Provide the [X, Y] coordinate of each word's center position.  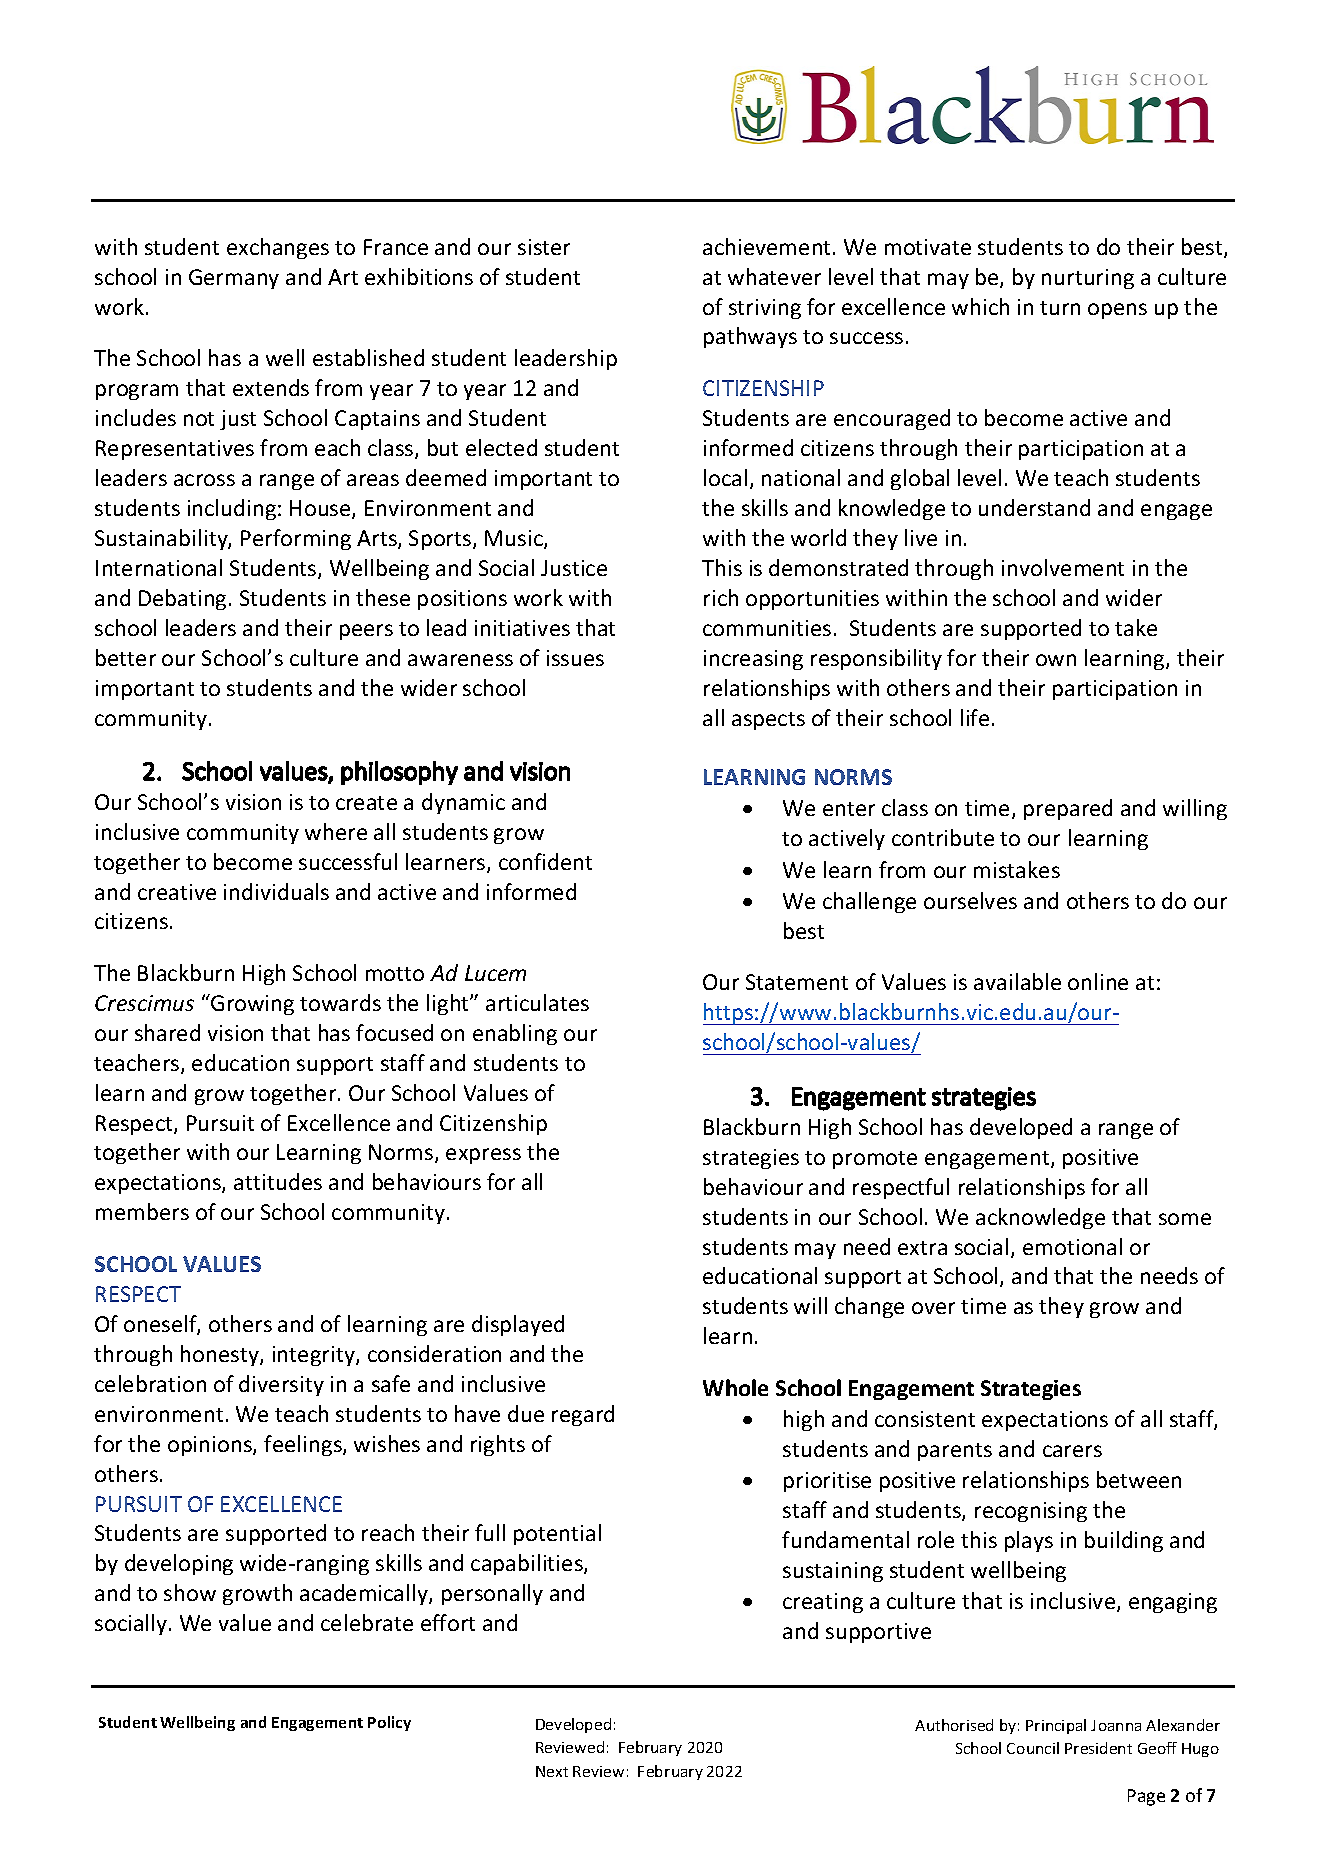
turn [1060, 308]
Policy [389, 1723]
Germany [234, 279]
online [1098, 981]
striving [765, 309]
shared [167, 1032]
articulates [537, 1002]
